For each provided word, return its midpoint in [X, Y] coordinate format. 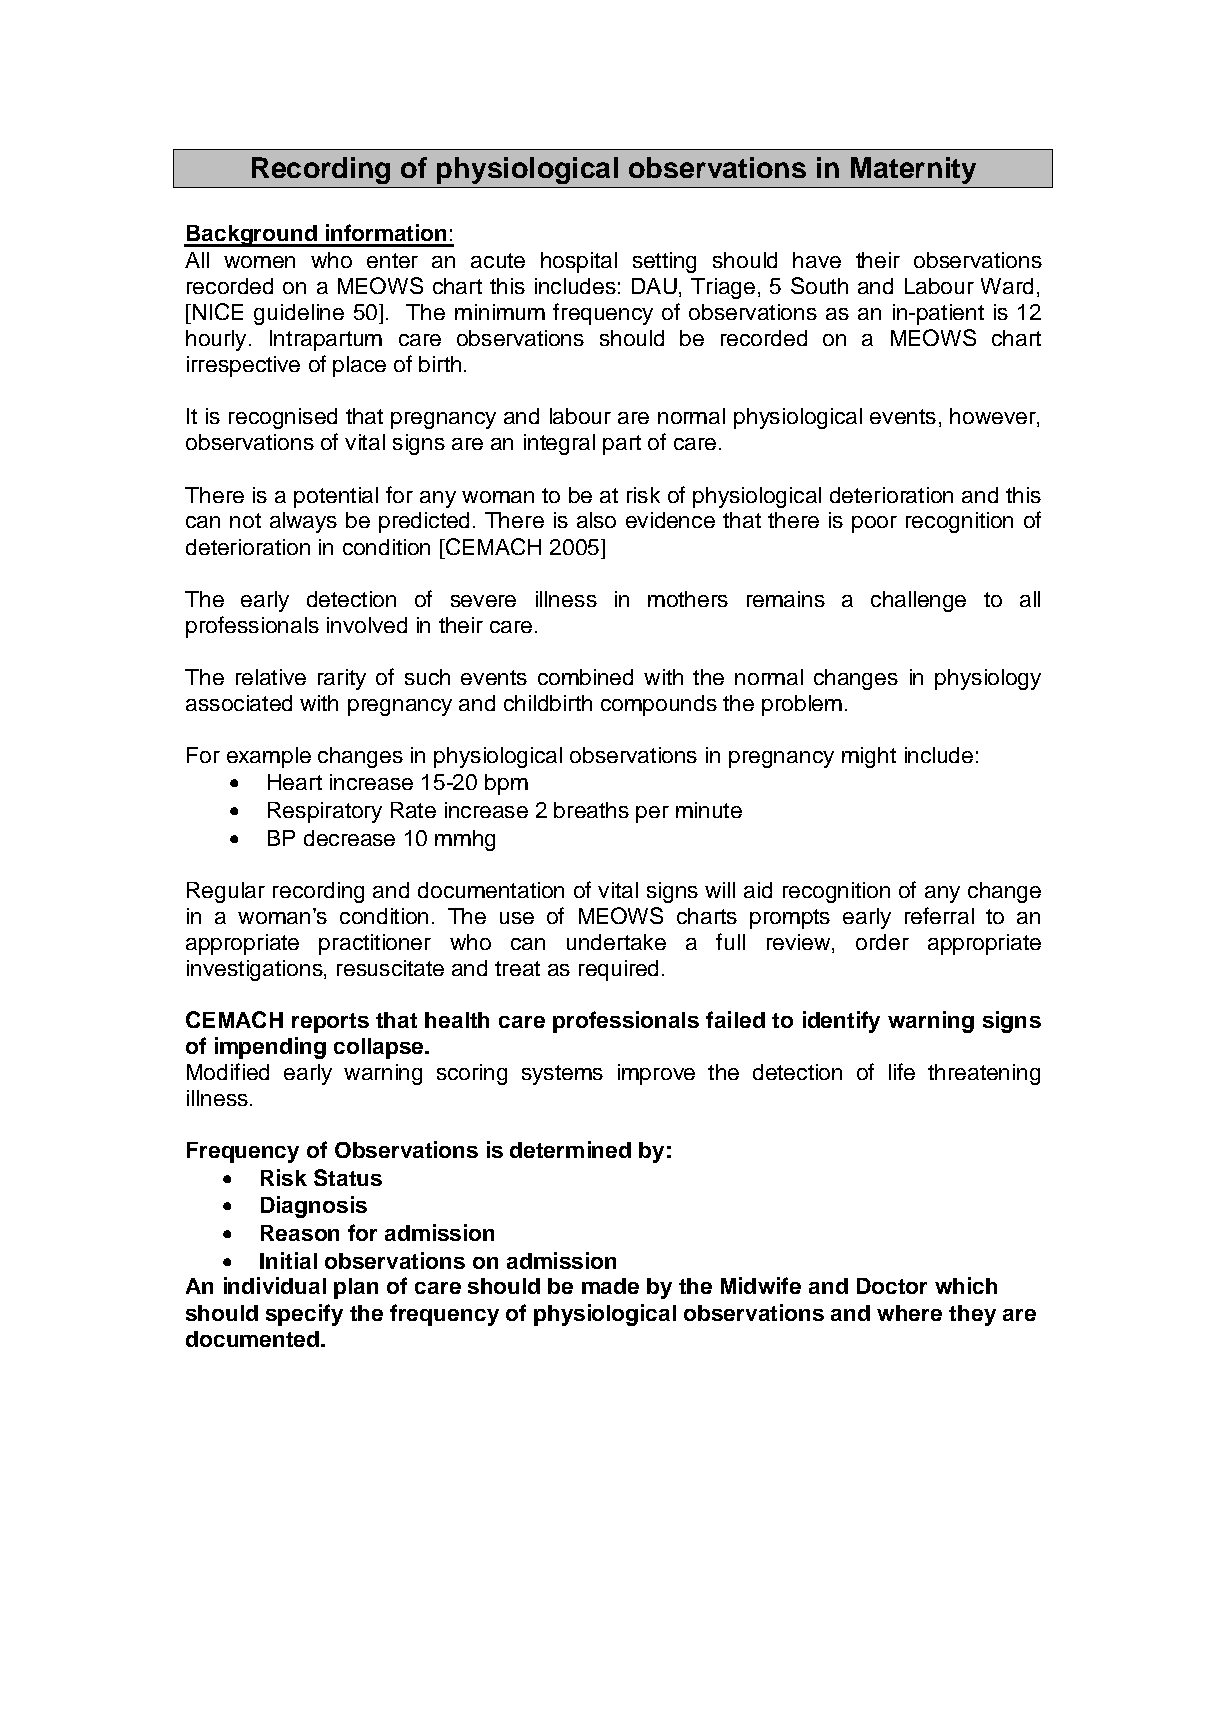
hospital [579, 262]
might [869, 757]
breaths [591, 810]
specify [304, 1315]
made [610, 1286]
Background [251, 236]
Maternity [913, 170]
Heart [295, 782]
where [909, 1313]
